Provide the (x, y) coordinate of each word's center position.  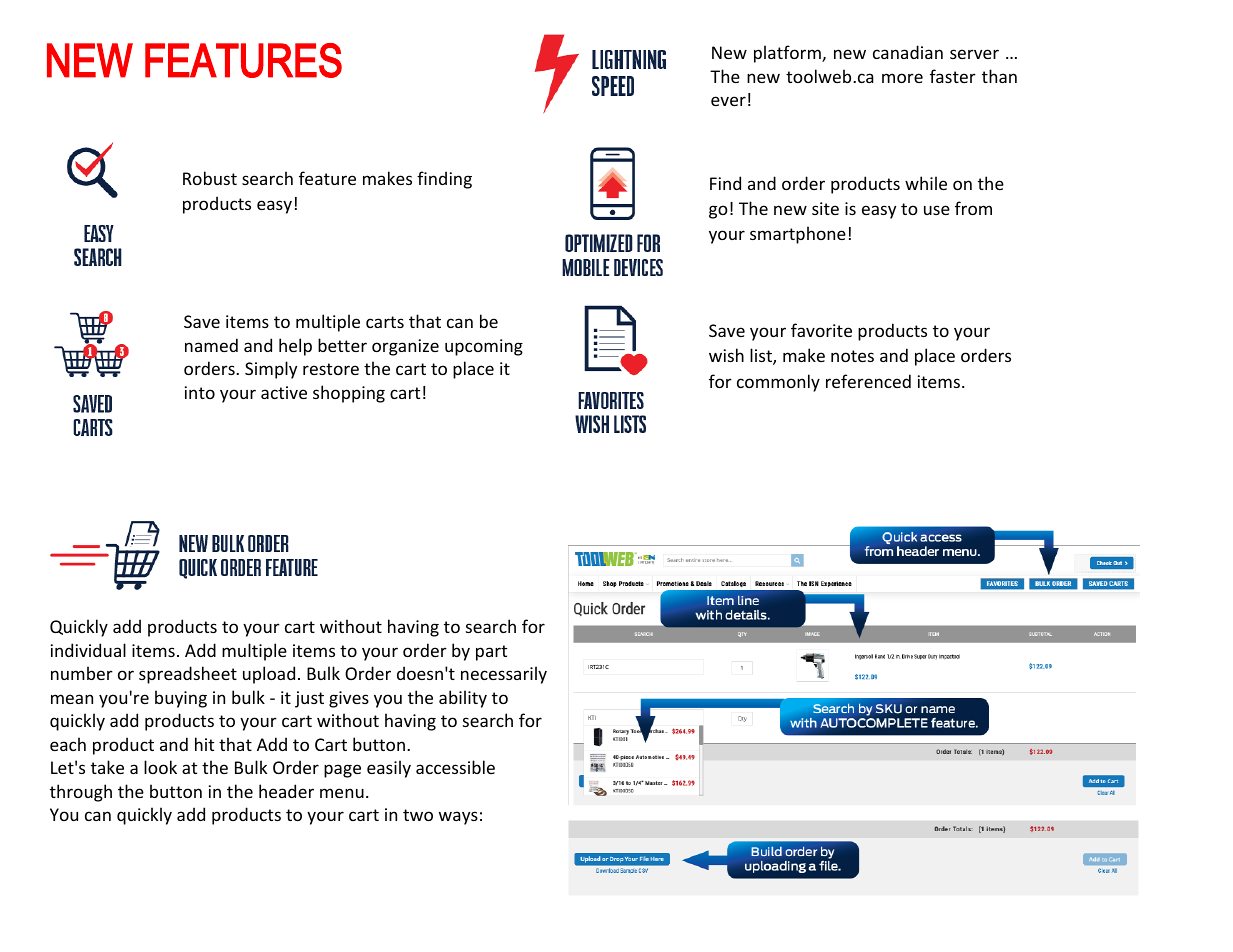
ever (728, 101)
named (211, 345)
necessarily (504, 675)
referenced (868, 381)
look (160, 767)
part (491, 653)
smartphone (798, 235)
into (200, 392)
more (902, 78)
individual (88, 650)
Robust (210, 178)
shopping (349, 394)
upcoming (484, 347)
